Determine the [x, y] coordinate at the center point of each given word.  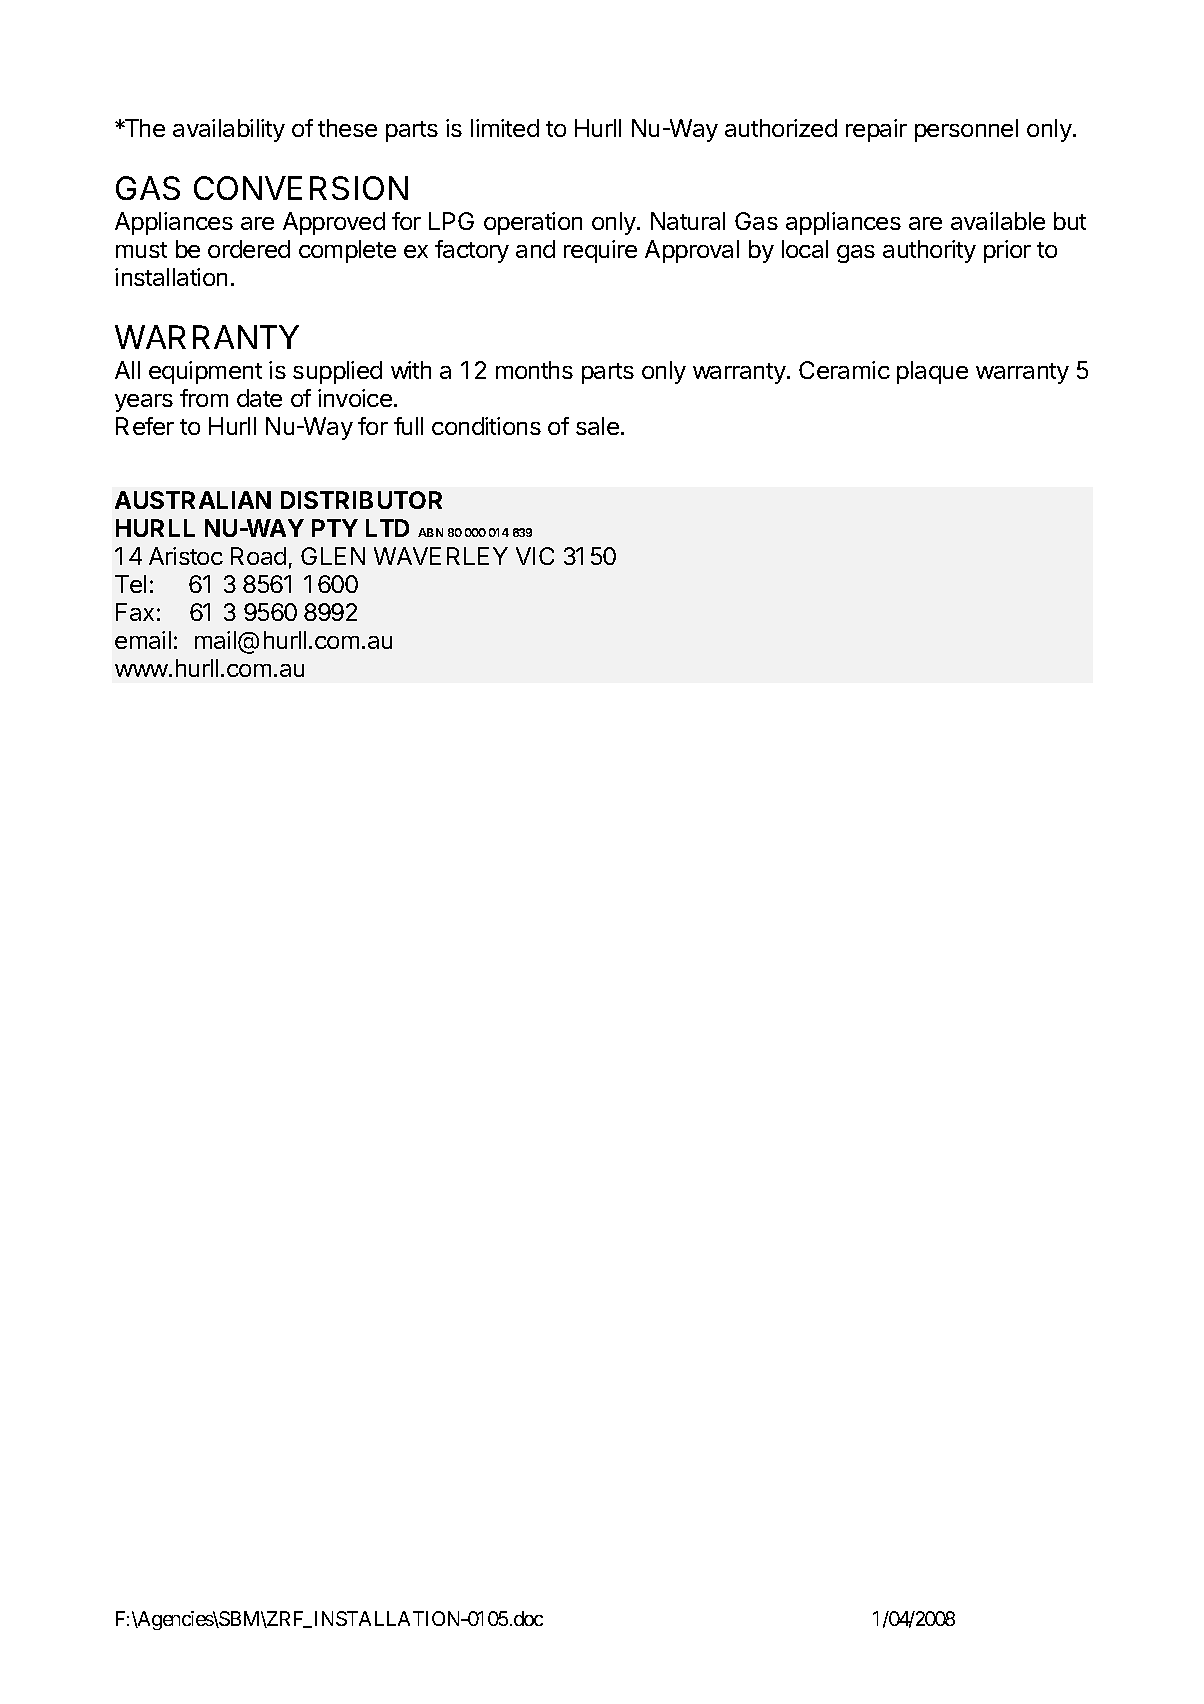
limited [505, 128]
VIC [535, 556]
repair [876, 130]
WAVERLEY [441, 556]
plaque [932, 372]
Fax [135, 612]
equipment [205, 372]
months [534, 370]
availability [229, 130]
